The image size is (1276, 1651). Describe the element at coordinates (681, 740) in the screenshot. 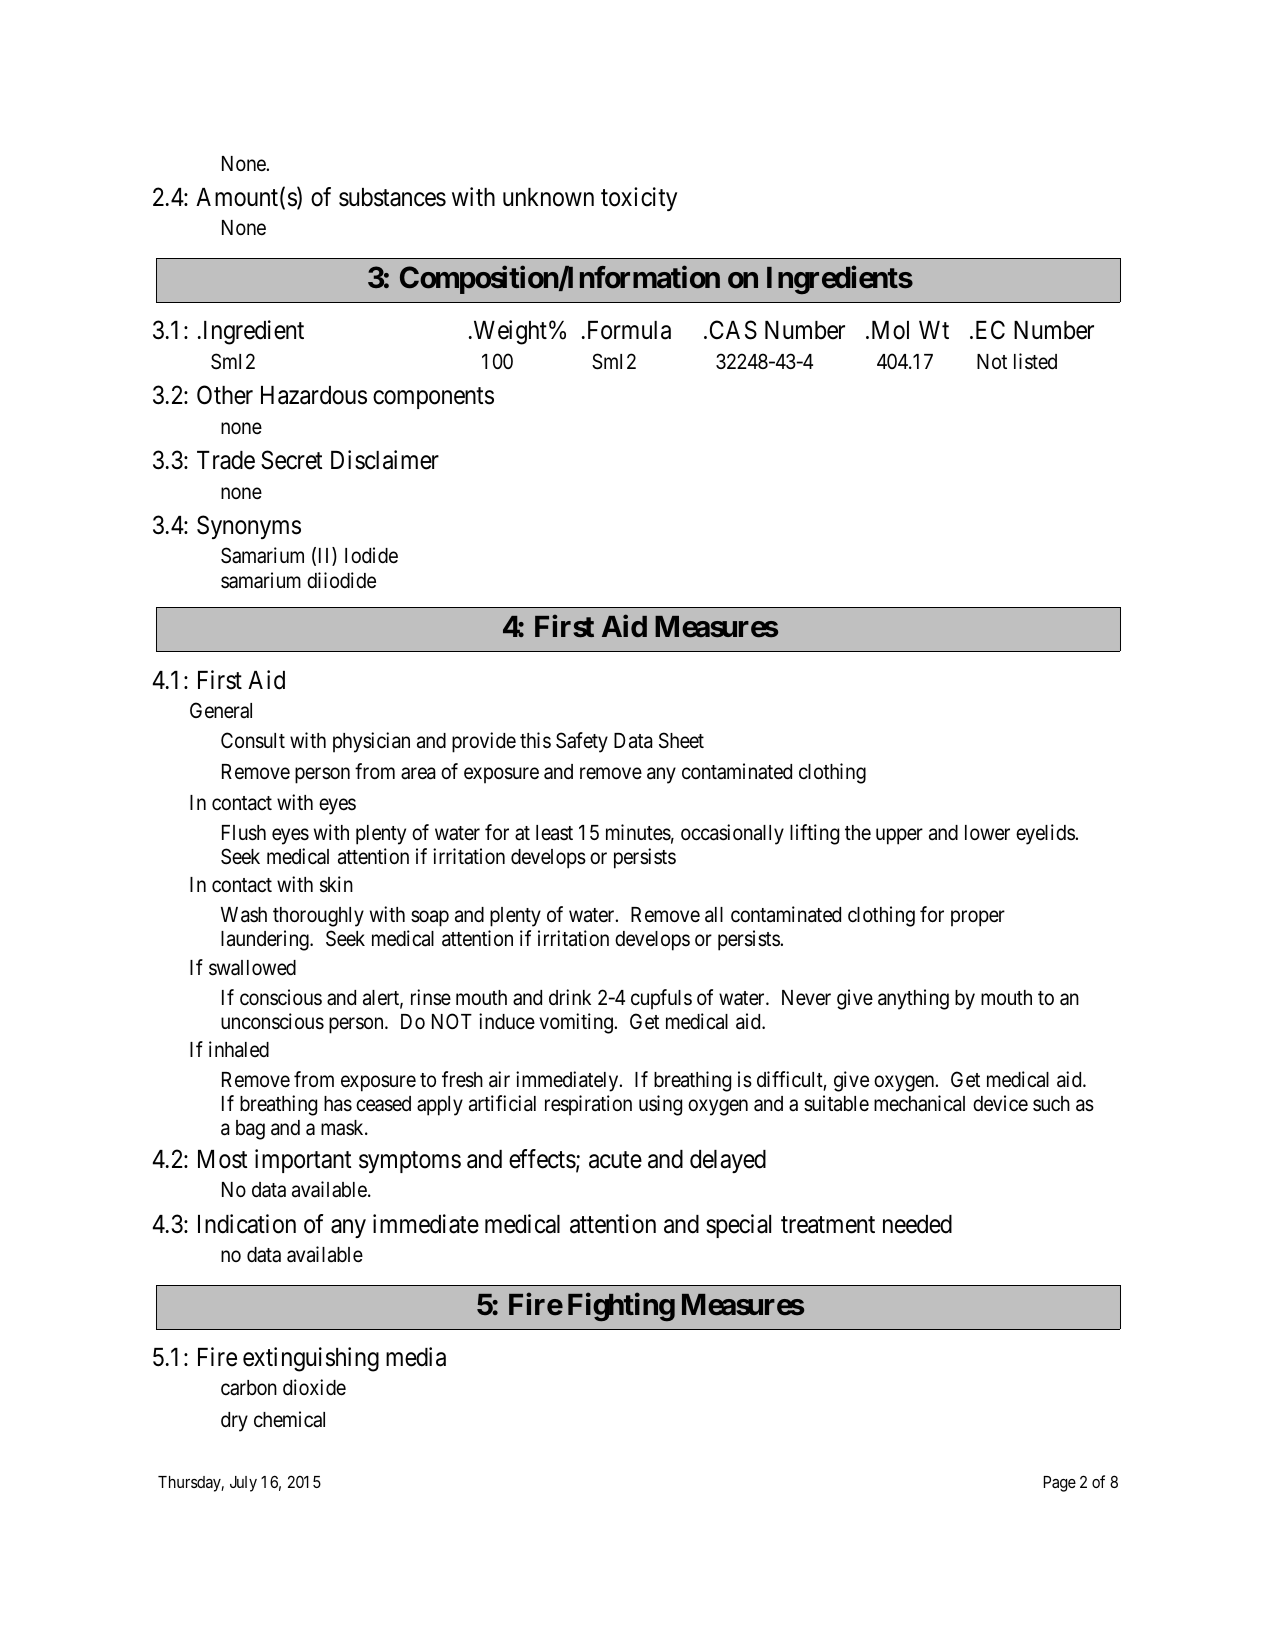

I see `Sheet` at that location.
